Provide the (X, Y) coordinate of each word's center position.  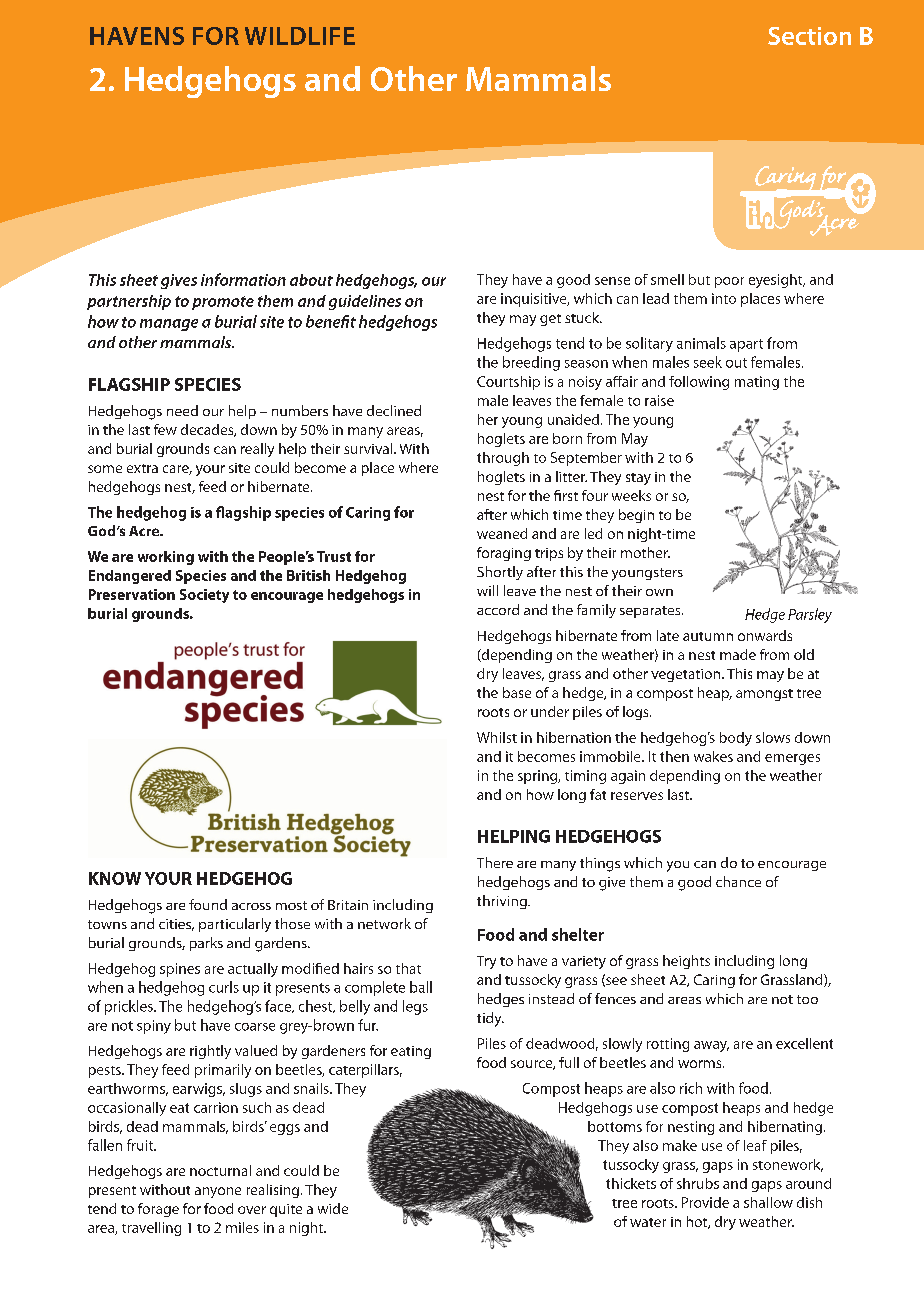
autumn (708, 636)
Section (809, 36)
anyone (218, 1192)
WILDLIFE (300, 36)
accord (498, 609)
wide (333, 1208)
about (311, 280)
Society (204, 596)
